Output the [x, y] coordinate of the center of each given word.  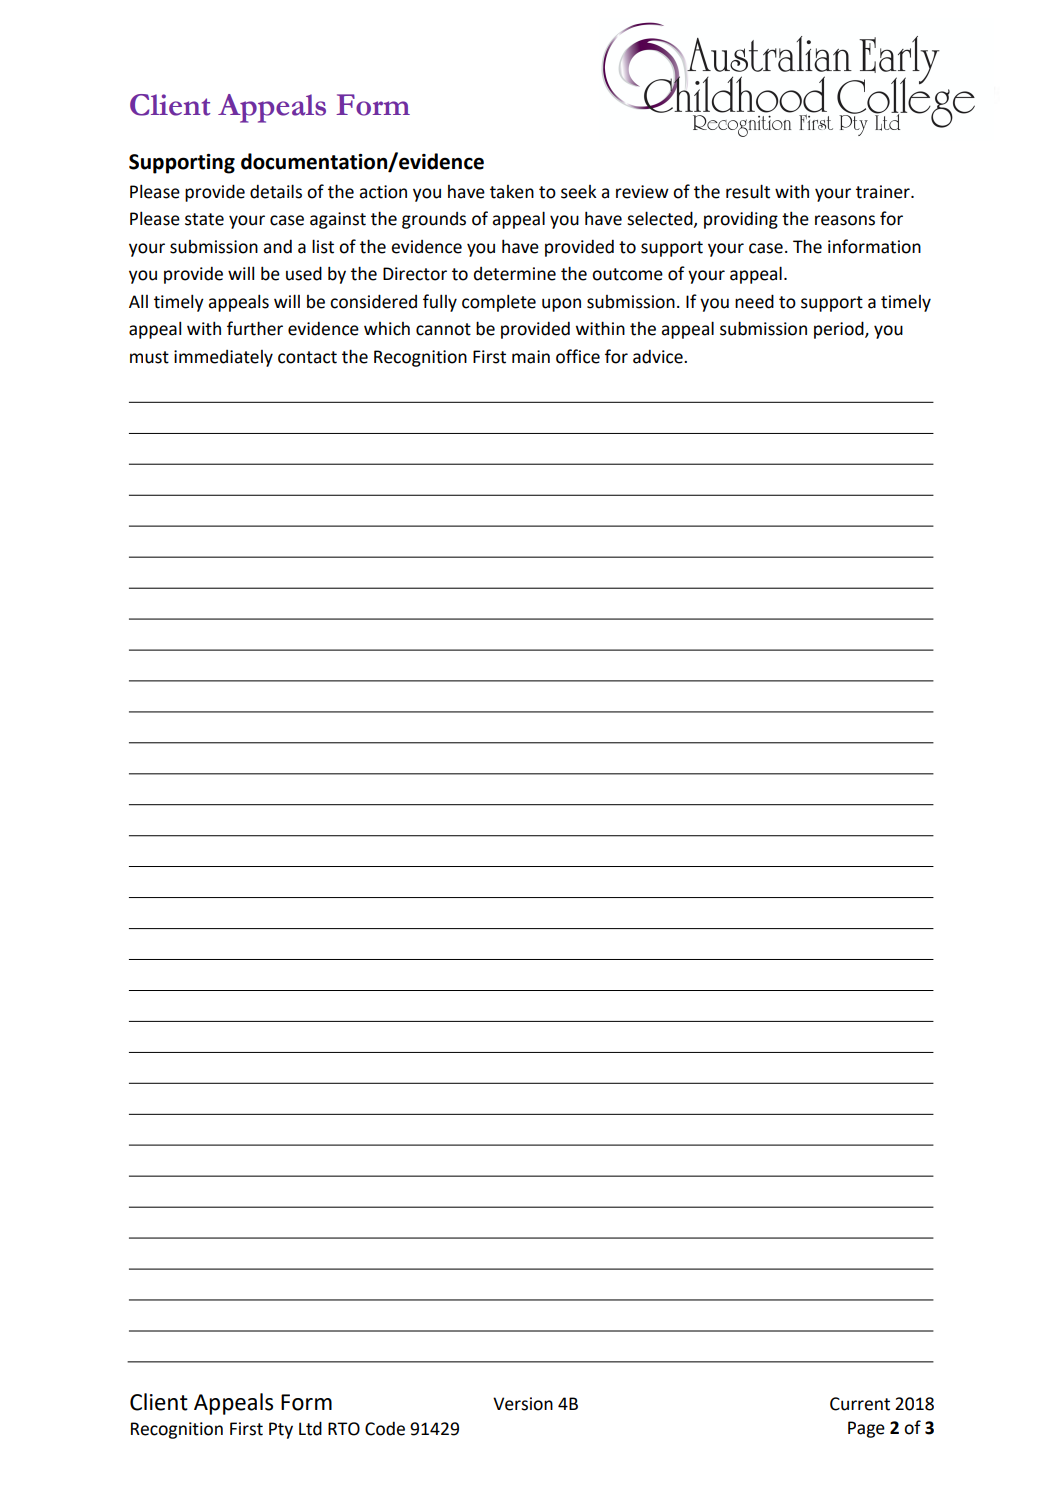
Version [523, 1404]
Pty [281, 1430]
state [204, 219]
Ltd [310, 1428]
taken [512, 192]
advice [659, 356]
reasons [845, 220]
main [531, 357]
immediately [223, 358]
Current [860, 1404]
